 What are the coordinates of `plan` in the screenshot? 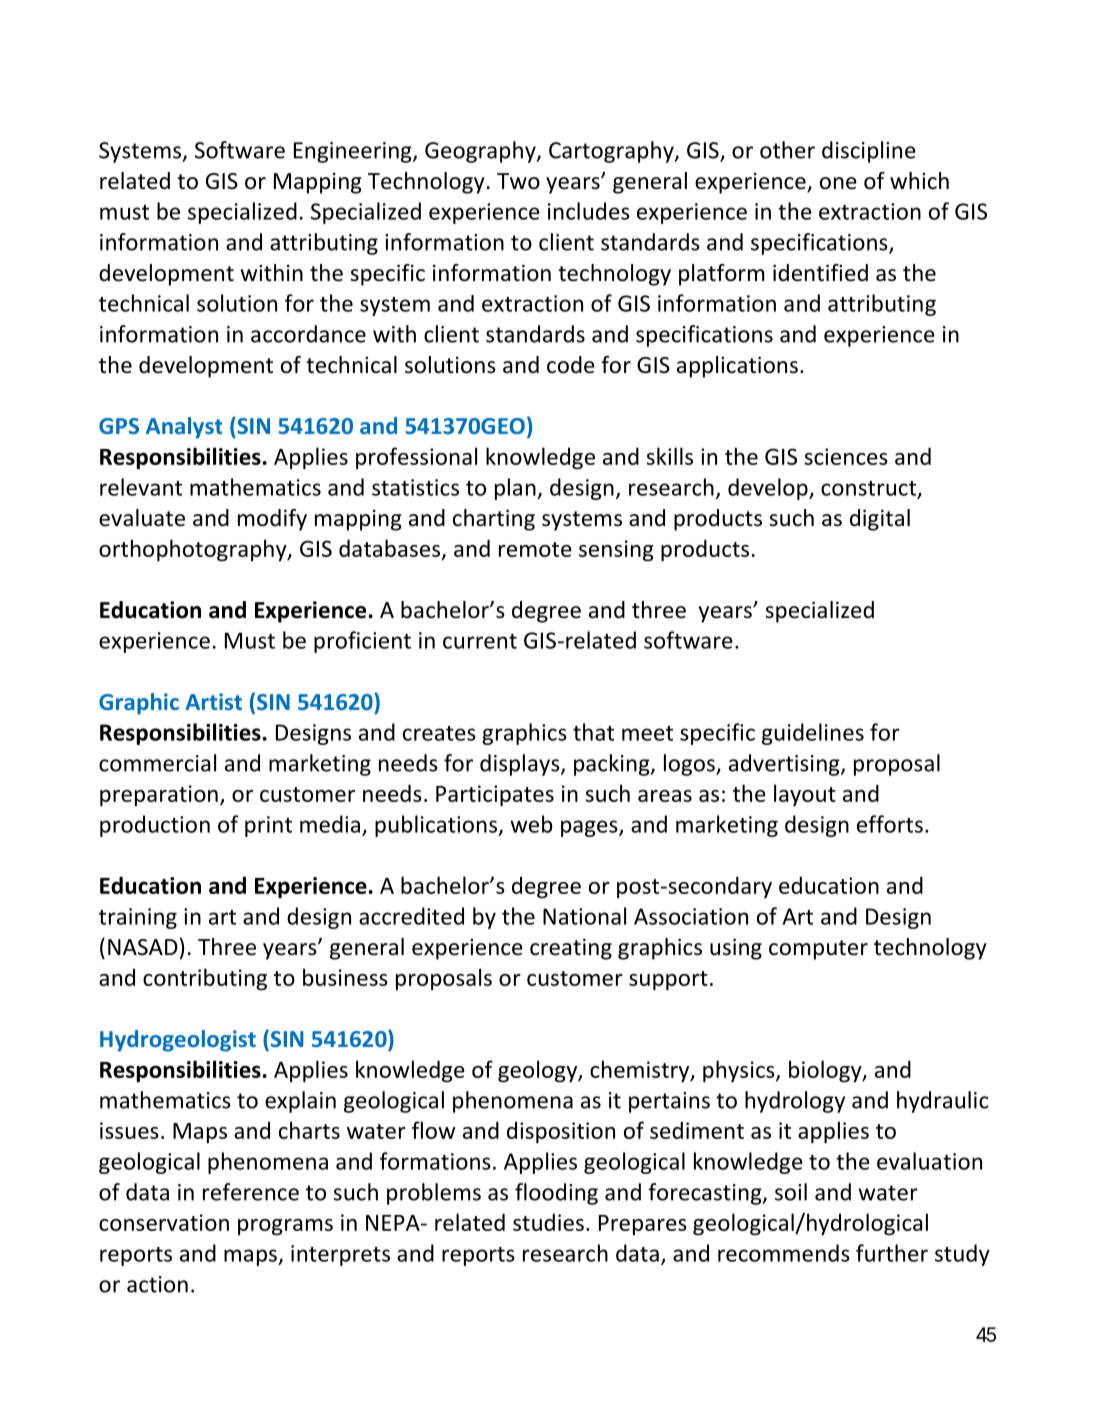 It's located at (516, 489).
